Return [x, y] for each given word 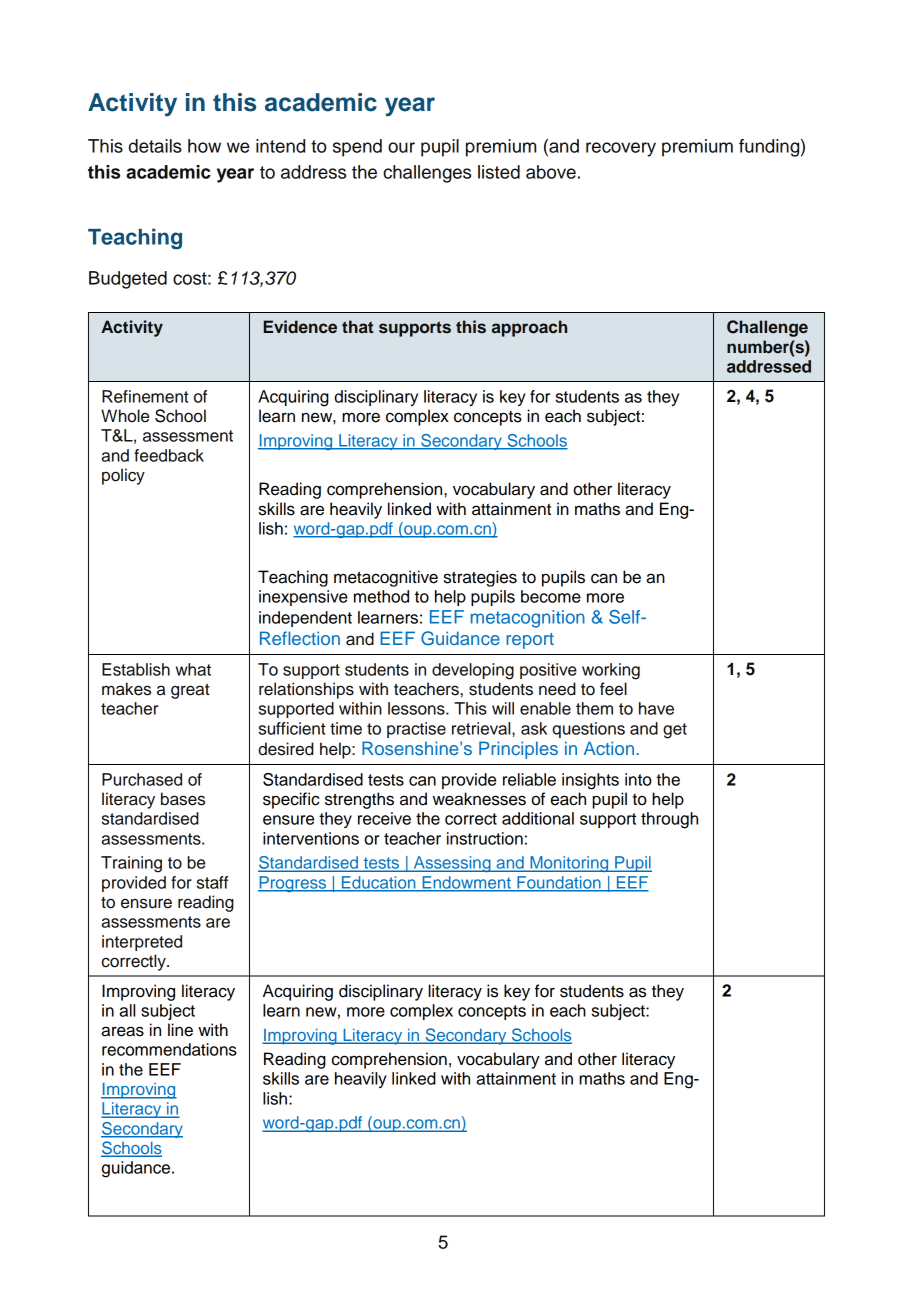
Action [609, 748]
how [204, 146]
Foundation [559, 883]
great [190, 691]
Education [378, 883]
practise [416, 730]
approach [529, 328]
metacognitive [386, 578]
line [180, 1030]
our [401, 147]
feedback [169, 455]
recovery [621, 149]
